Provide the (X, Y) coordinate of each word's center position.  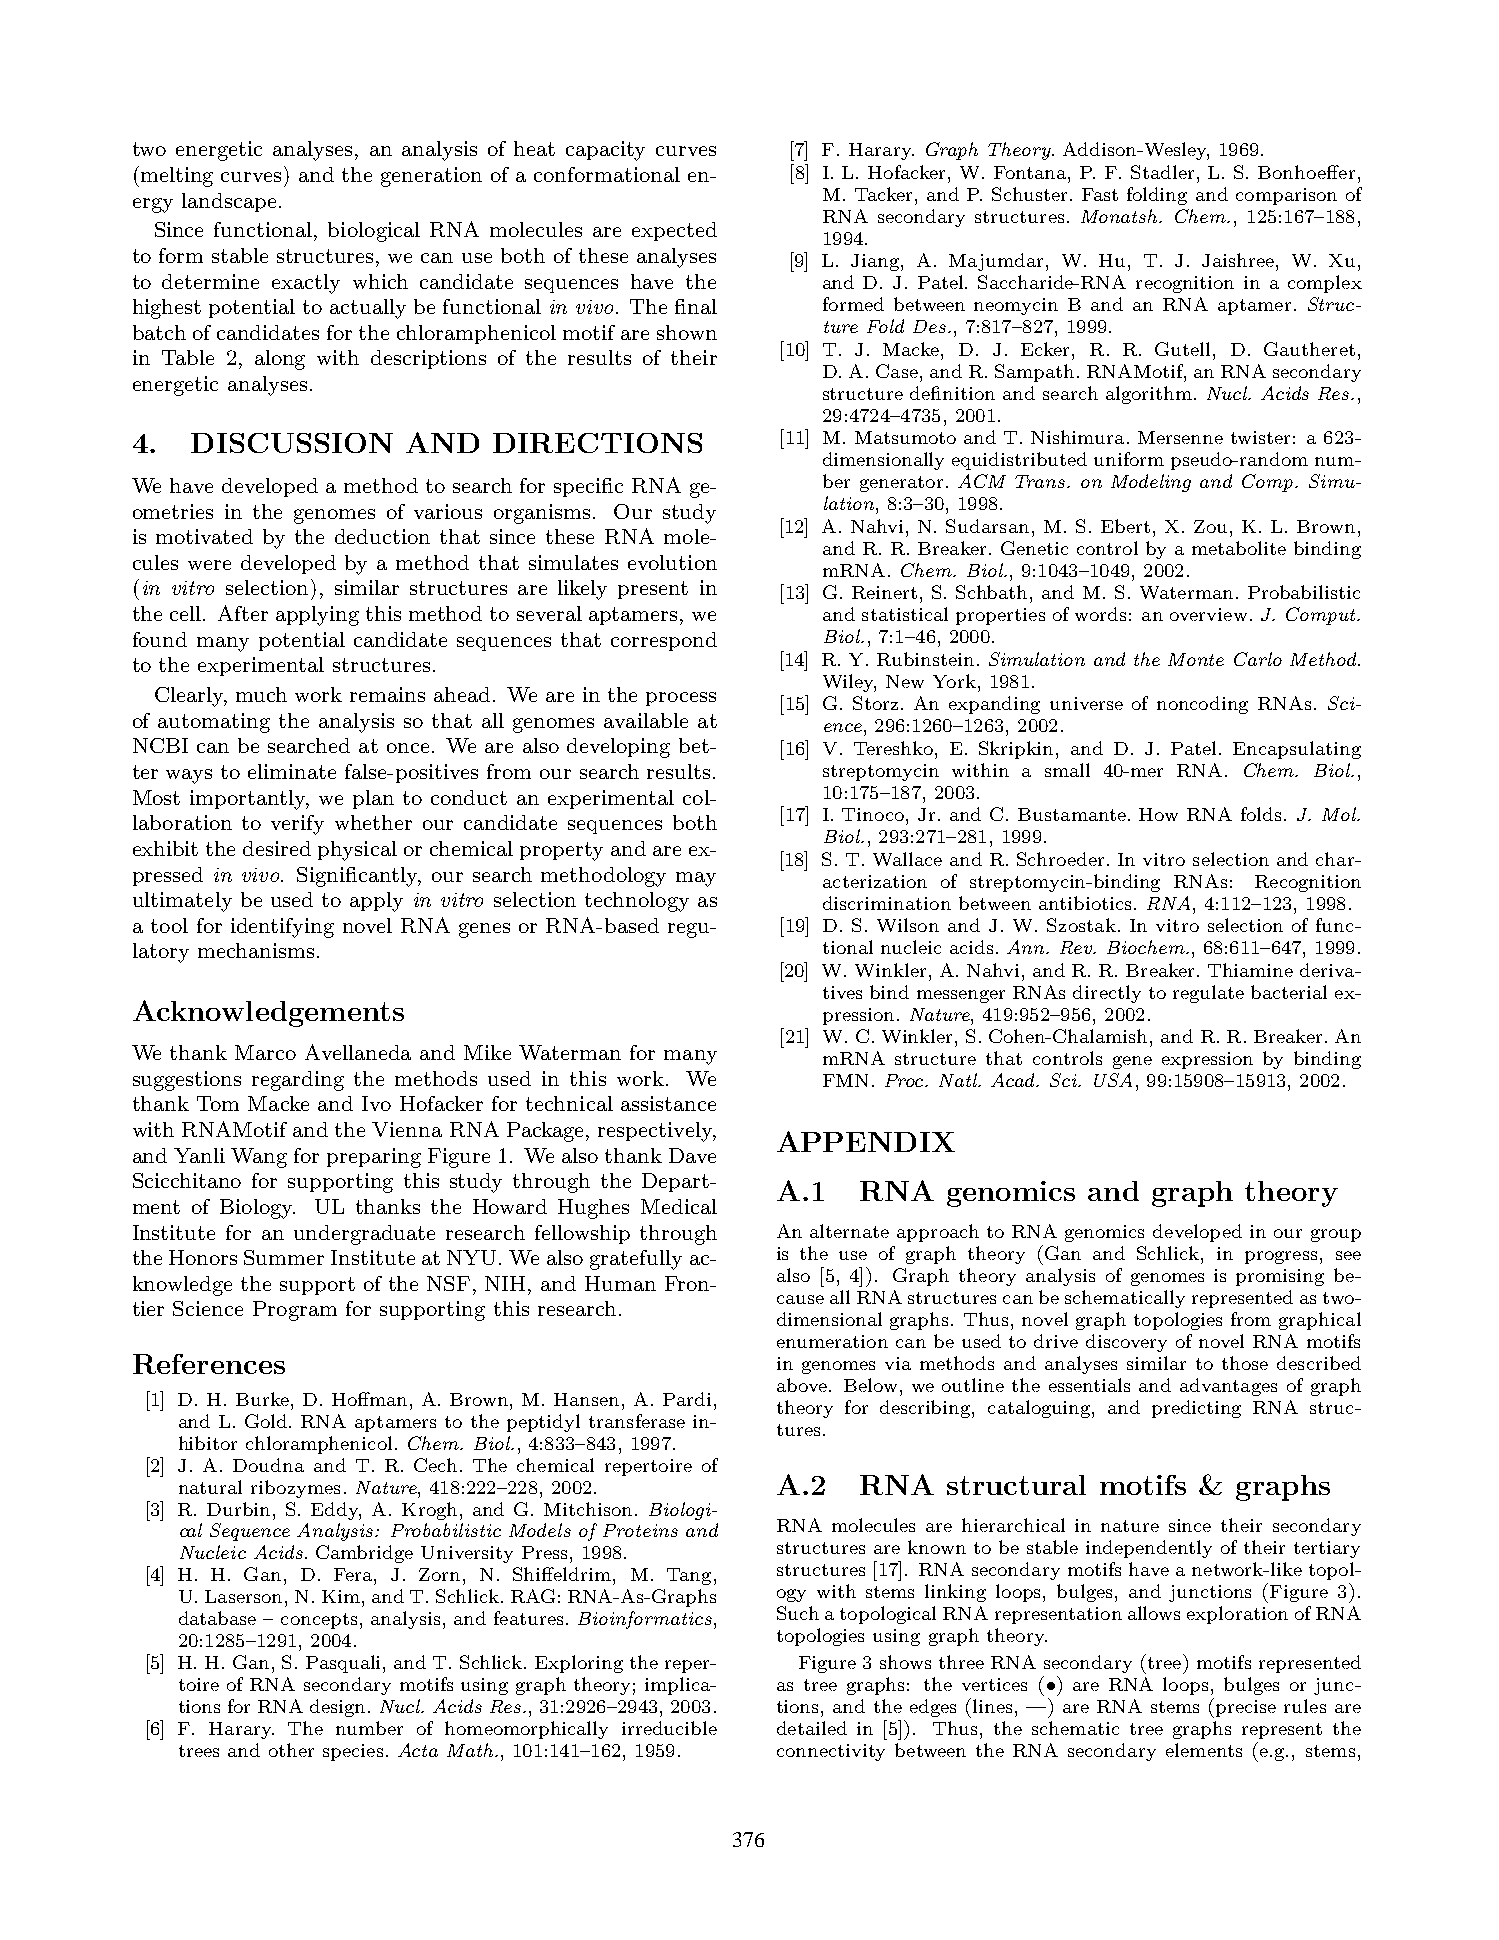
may (696, 879)
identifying (282, 928)
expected (674, 231)
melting (177, 177)
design (337, 1708)
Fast (1100, 194)
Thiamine (1250, 970)
